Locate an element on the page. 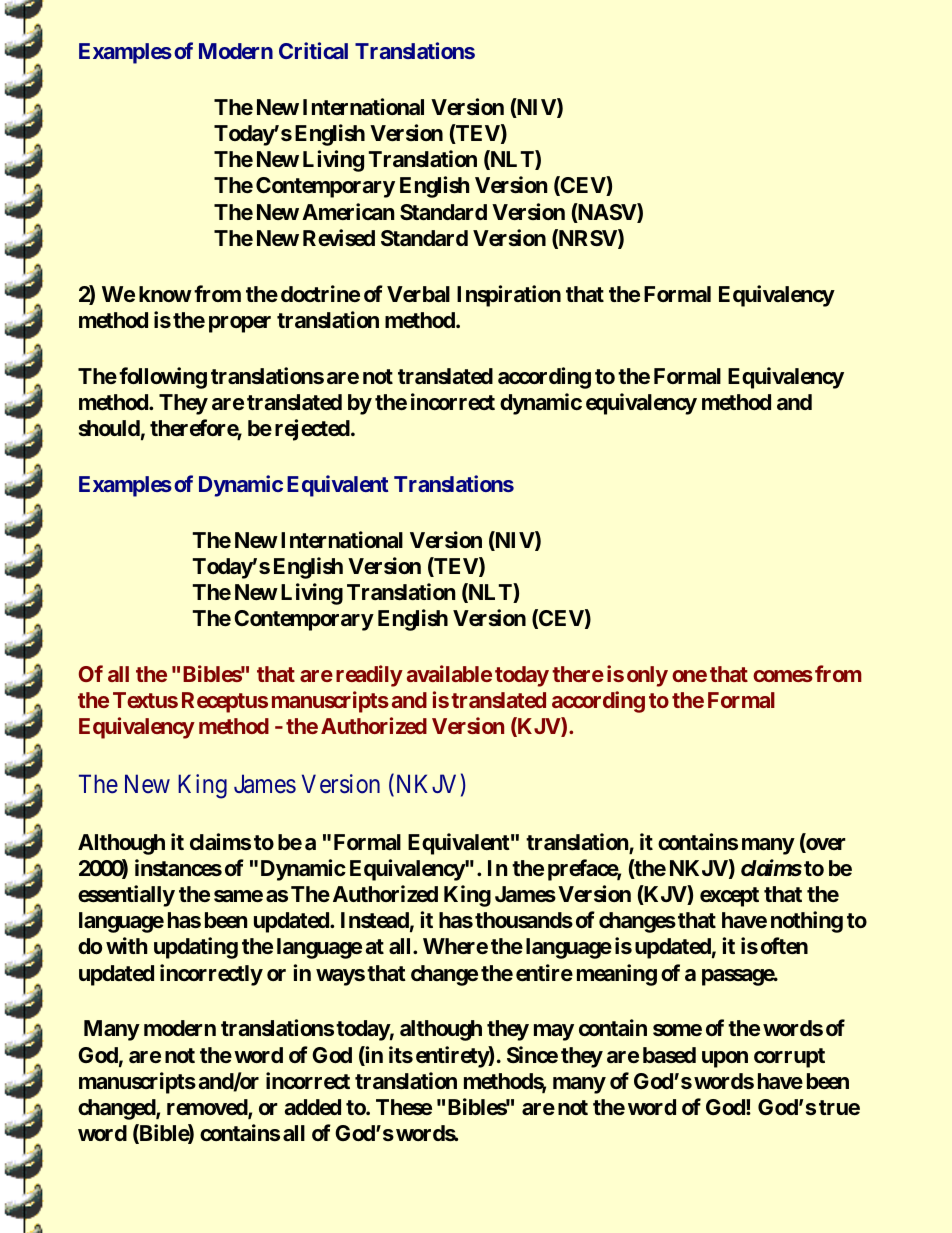  Inspiration is located at coordinates (509, 296).
